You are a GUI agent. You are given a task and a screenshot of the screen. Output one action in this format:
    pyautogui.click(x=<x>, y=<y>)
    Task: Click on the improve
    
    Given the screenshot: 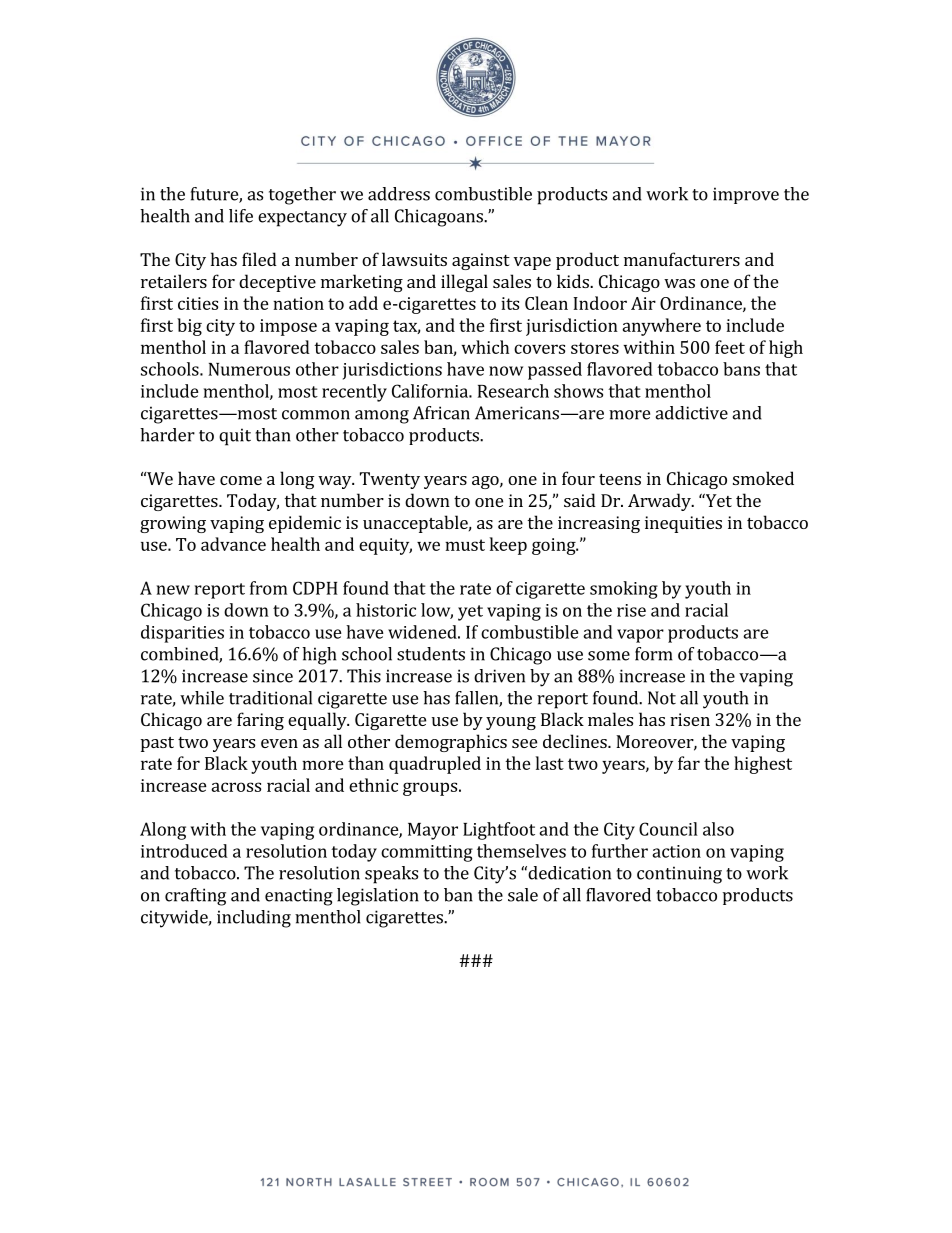 What is the action you would take?
    pyautogui.click(x=746, y=195)
